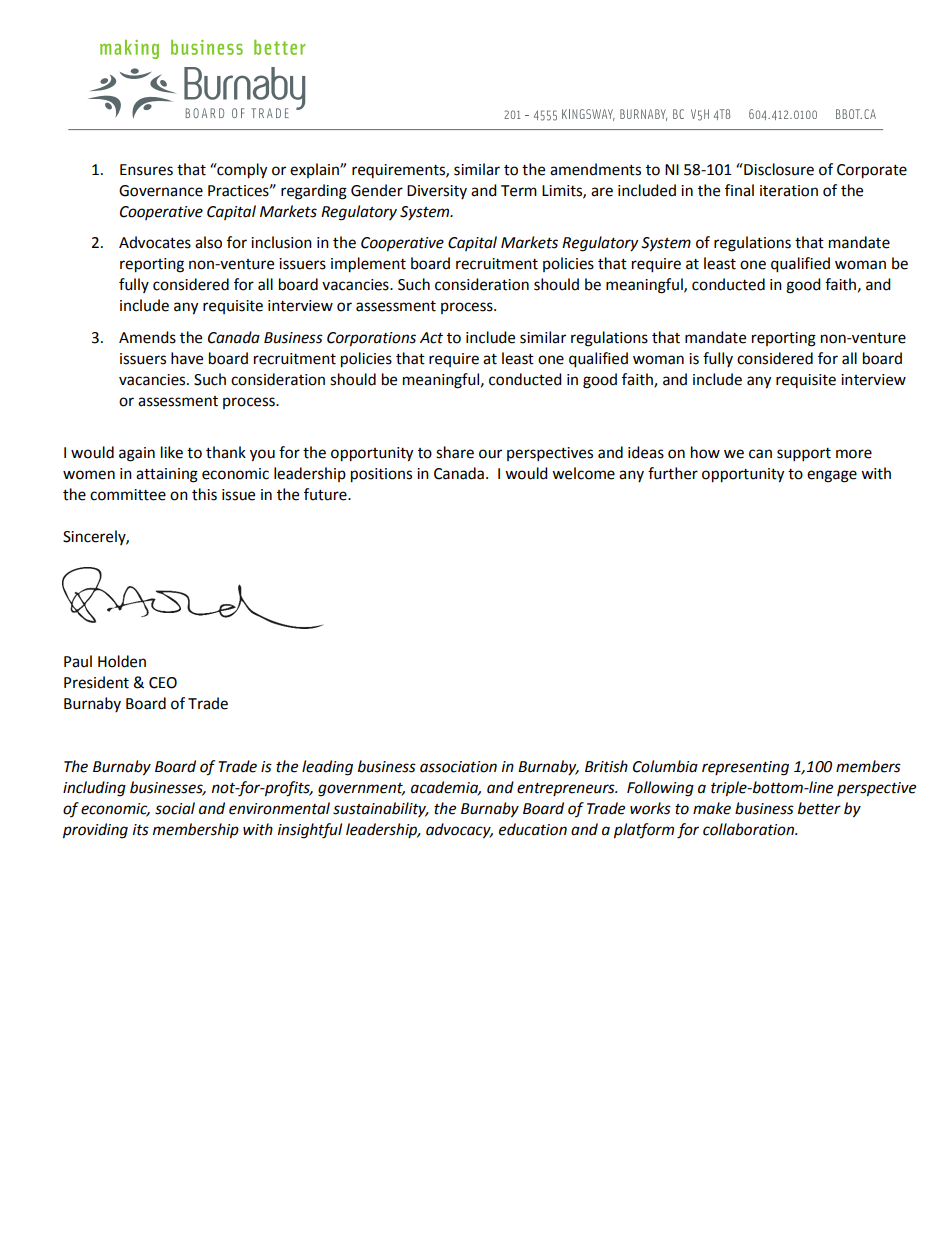 The width and height of the page is (952, 1233). I want to click on engage, so click(832, 476).
